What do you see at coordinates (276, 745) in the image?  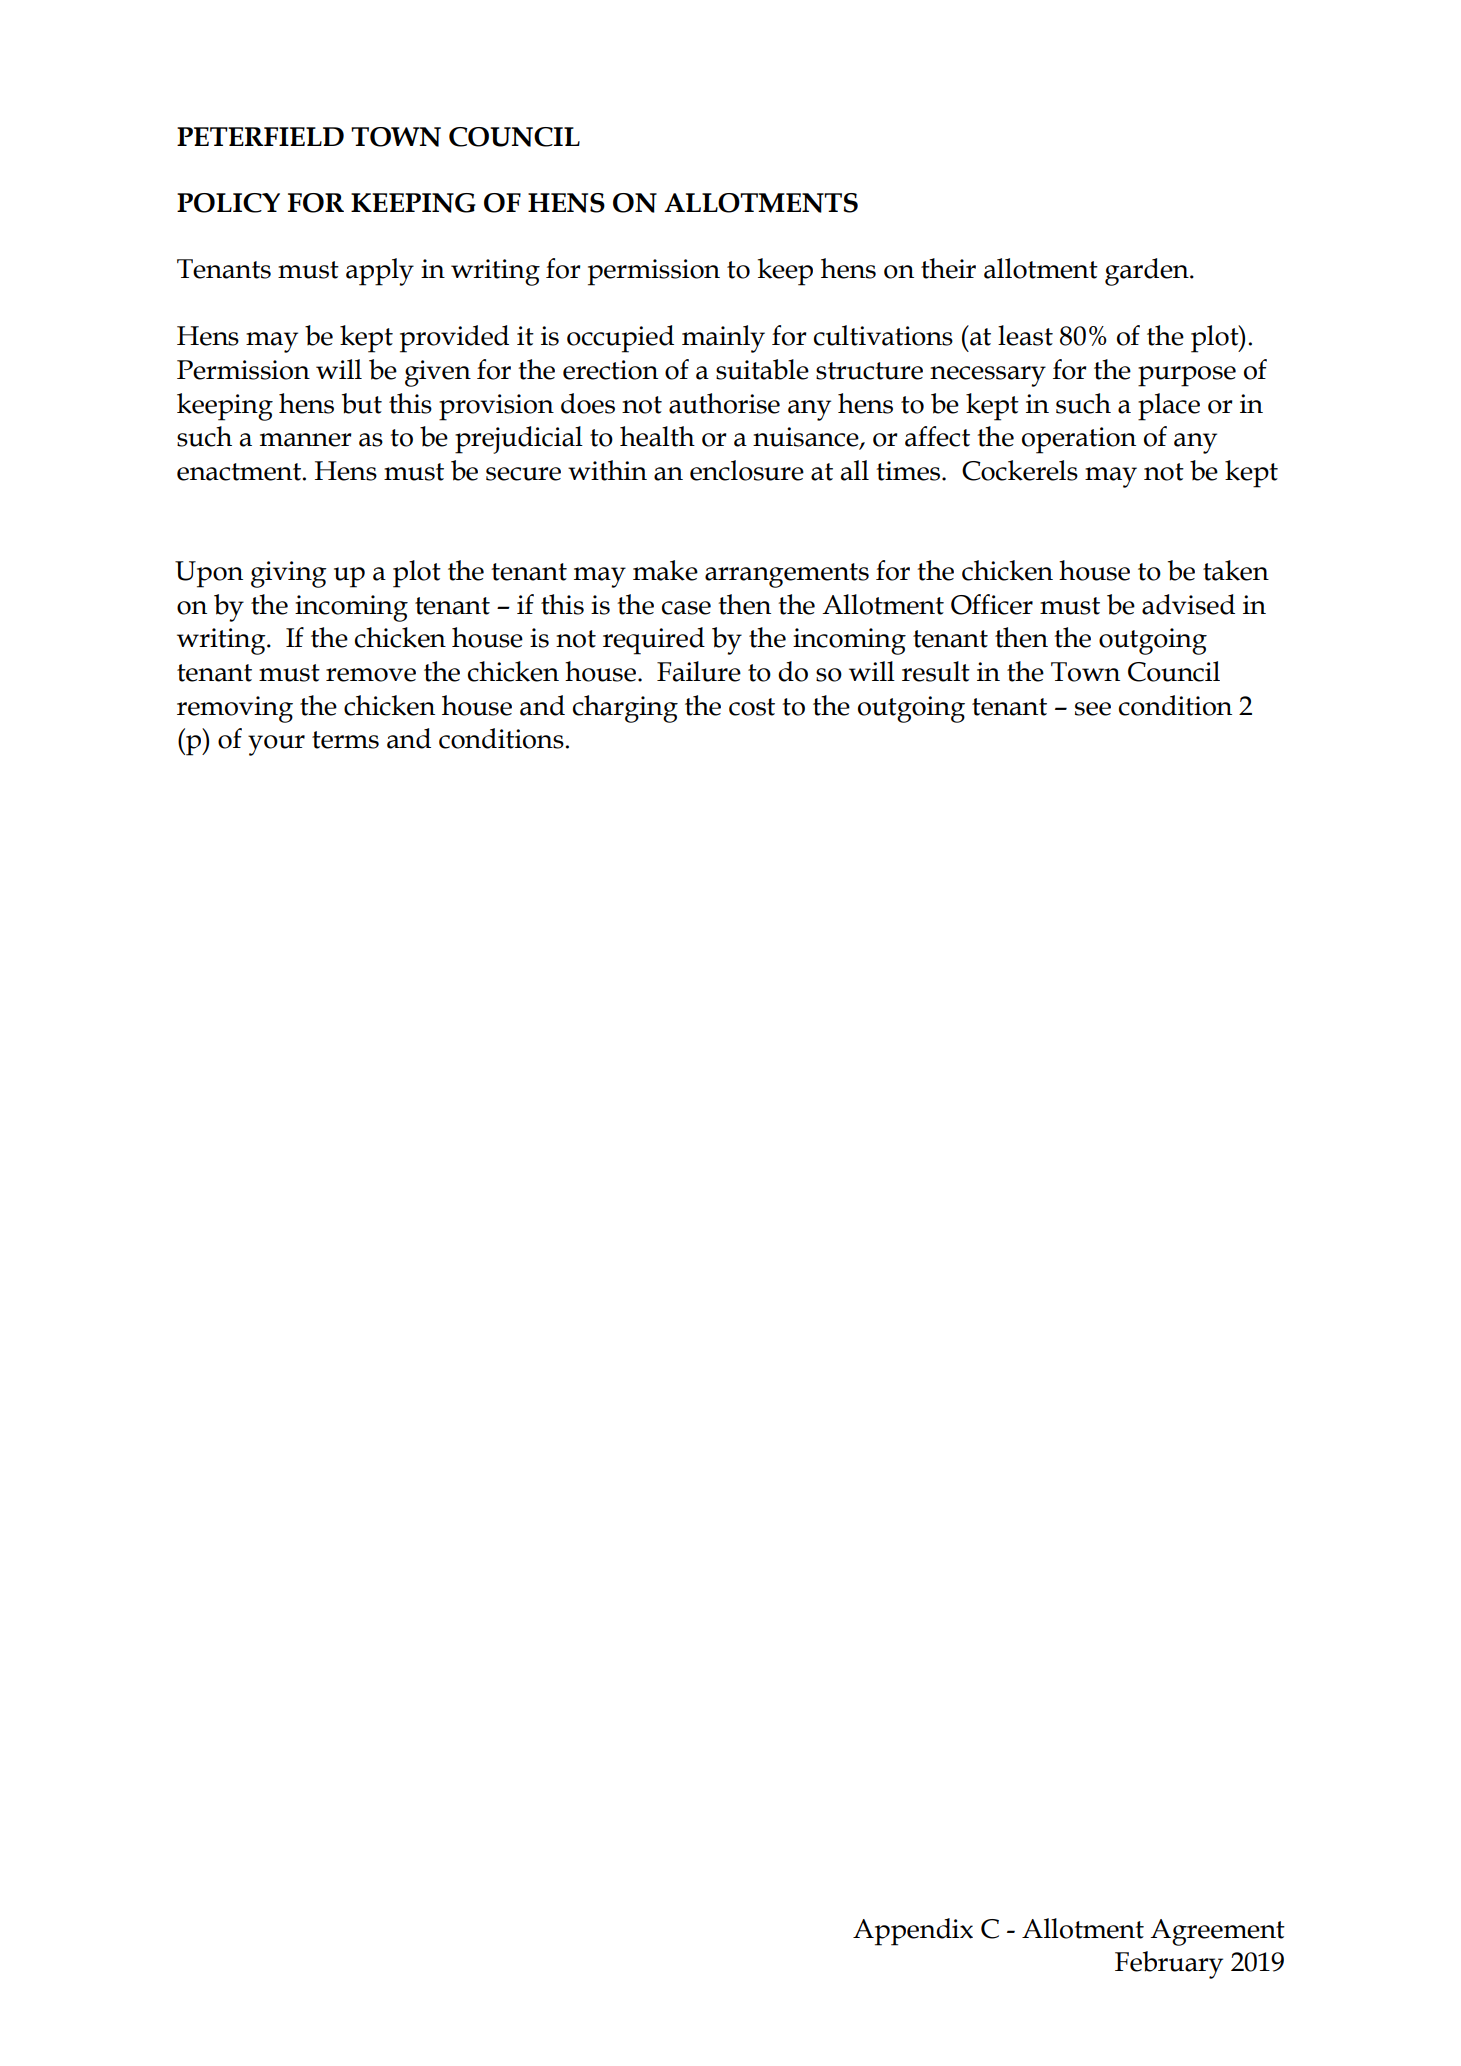 I see `your` at bounding box center [276, 745].
